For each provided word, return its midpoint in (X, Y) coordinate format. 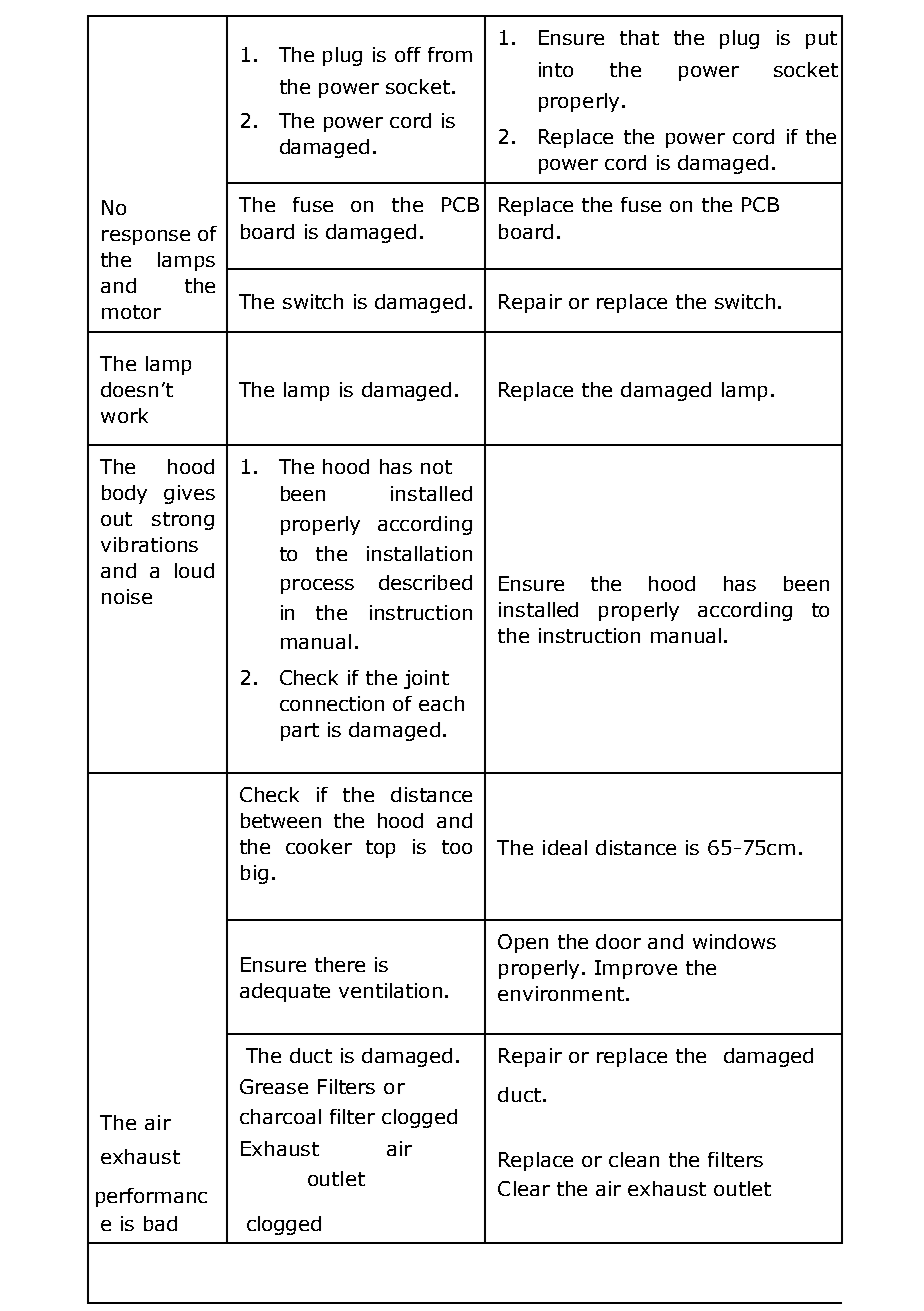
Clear (524, 1188)
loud (194, 570)
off (408, 54)
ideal (565, 847)
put (821, 40)
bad (160, 1223)
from (450, 54)
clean (634, 1159)
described (425, 582)
